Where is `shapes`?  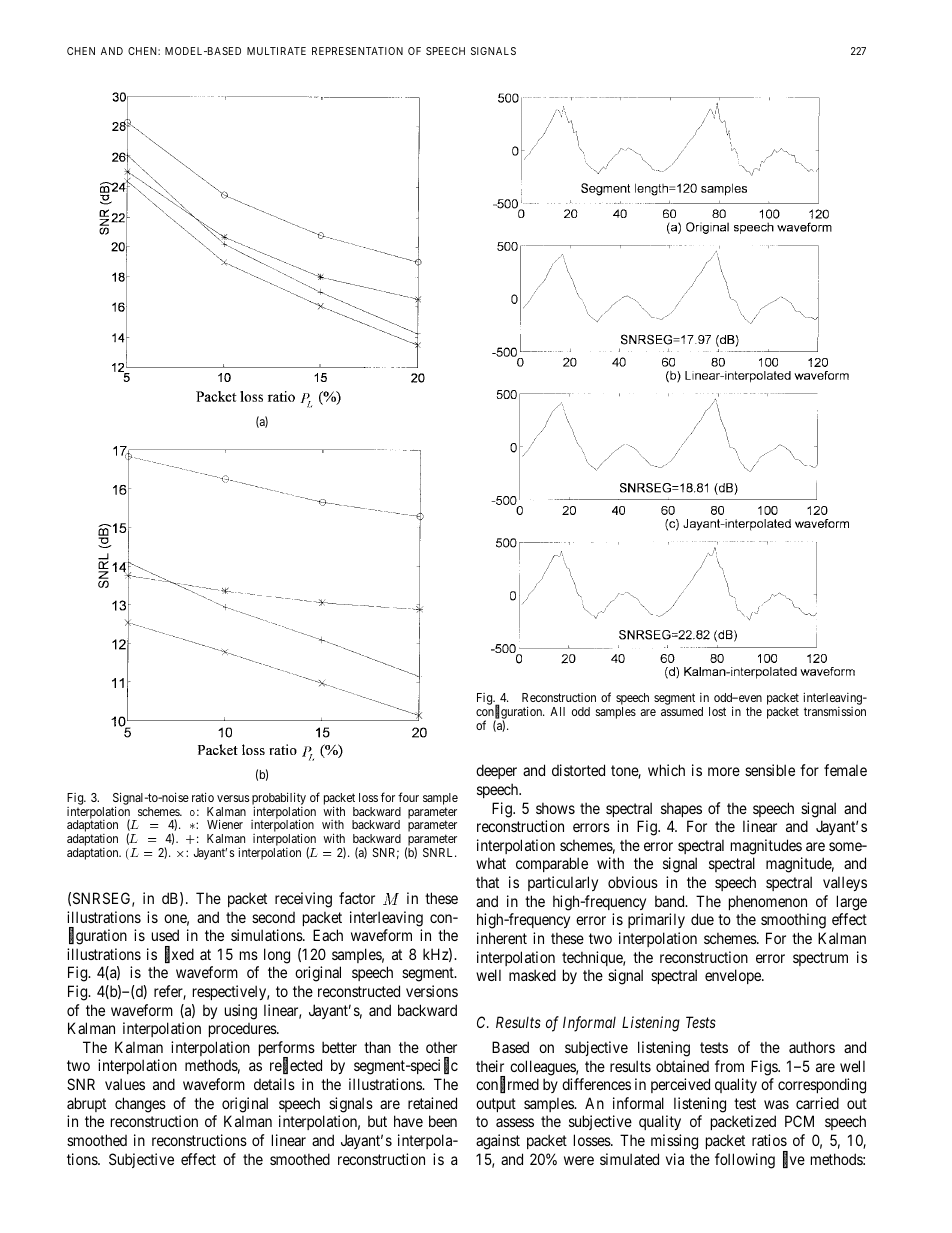
shapes is located at coordinates (681, 809).
